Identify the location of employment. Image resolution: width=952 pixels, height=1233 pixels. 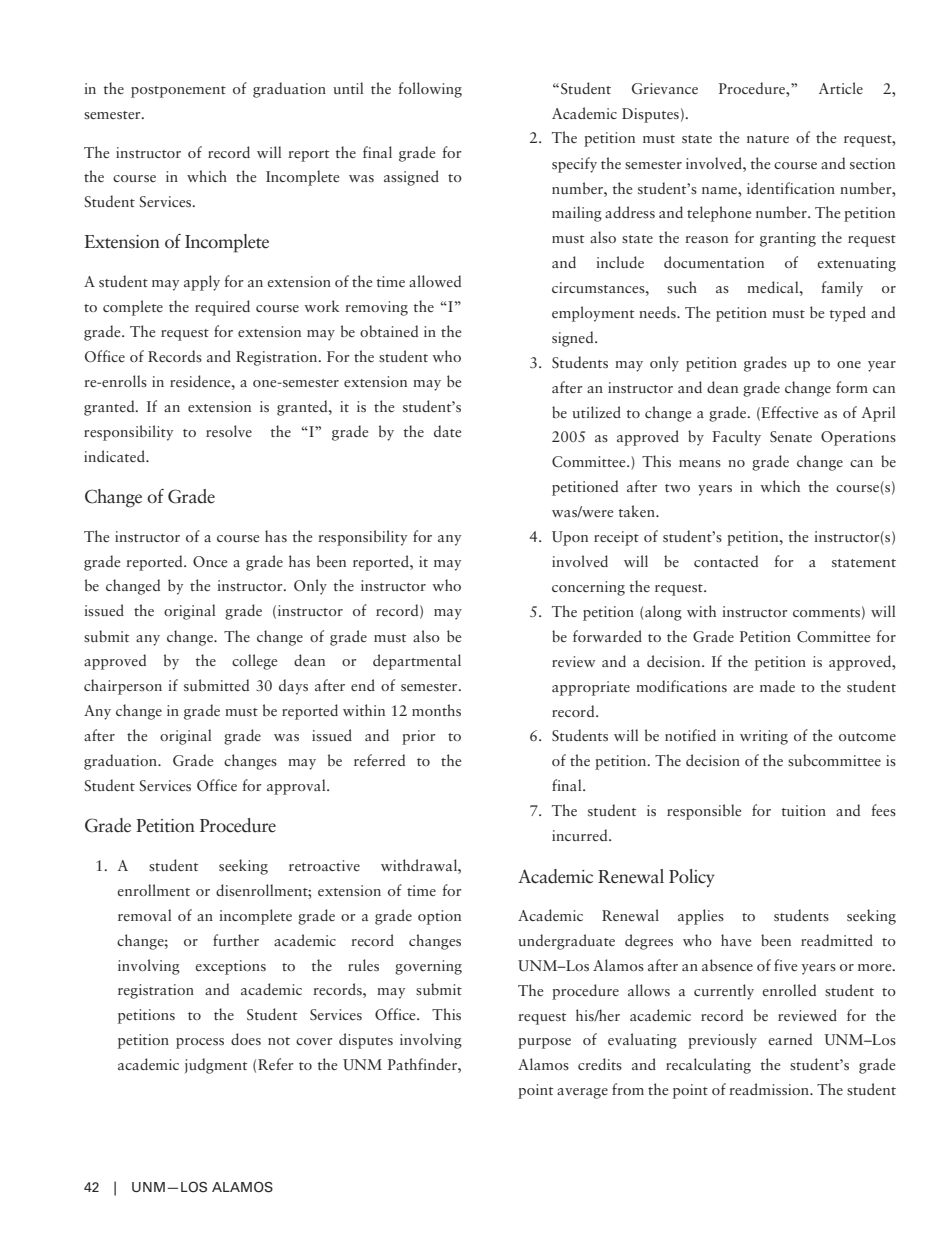
(593, 314).
